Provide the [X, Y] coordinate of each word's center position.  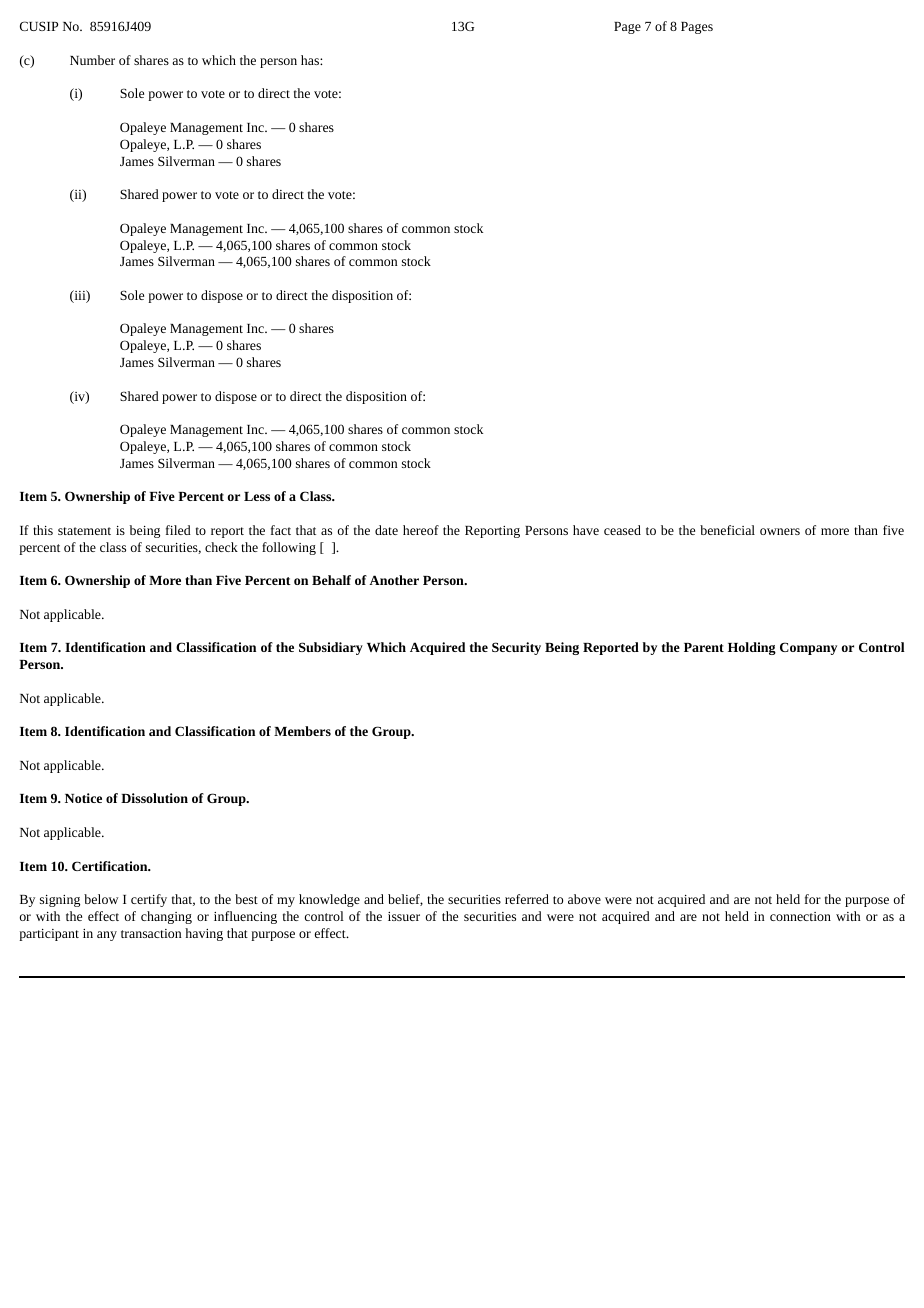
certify [149, 900]
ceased [622, 530]
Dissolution [154, 798]
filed [178, 530]
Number [92, 60]
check [221, 547]
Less [257, 496]
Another [394, 580]
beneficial [727, 530]
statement [84, 531]
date [386, 530]
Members [302, 731]
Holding [752, 648]
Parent [704, 647]
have [586, 530]
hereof [421, 530]
